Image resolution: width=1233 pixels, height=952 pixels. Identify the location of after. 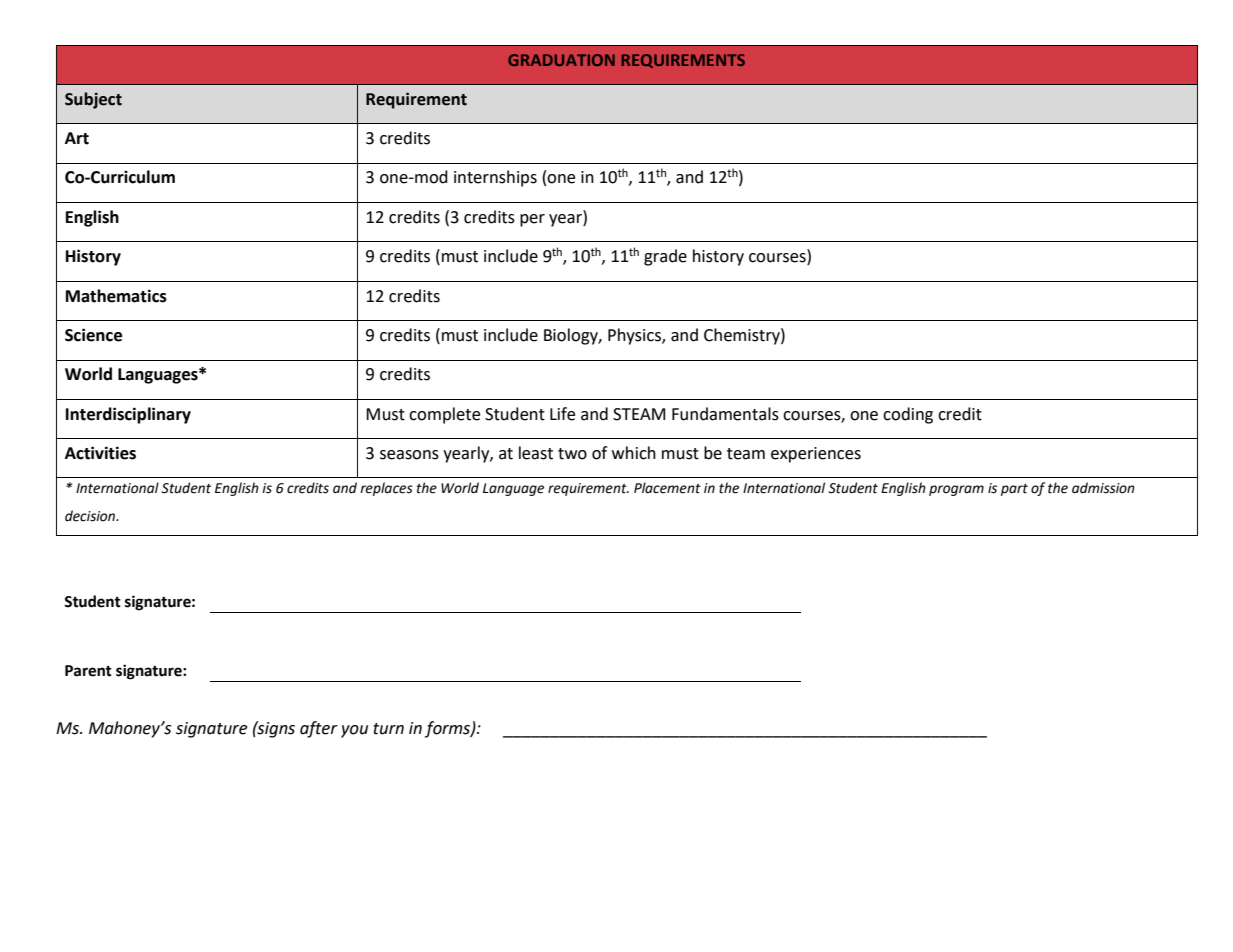
(319, 729).
